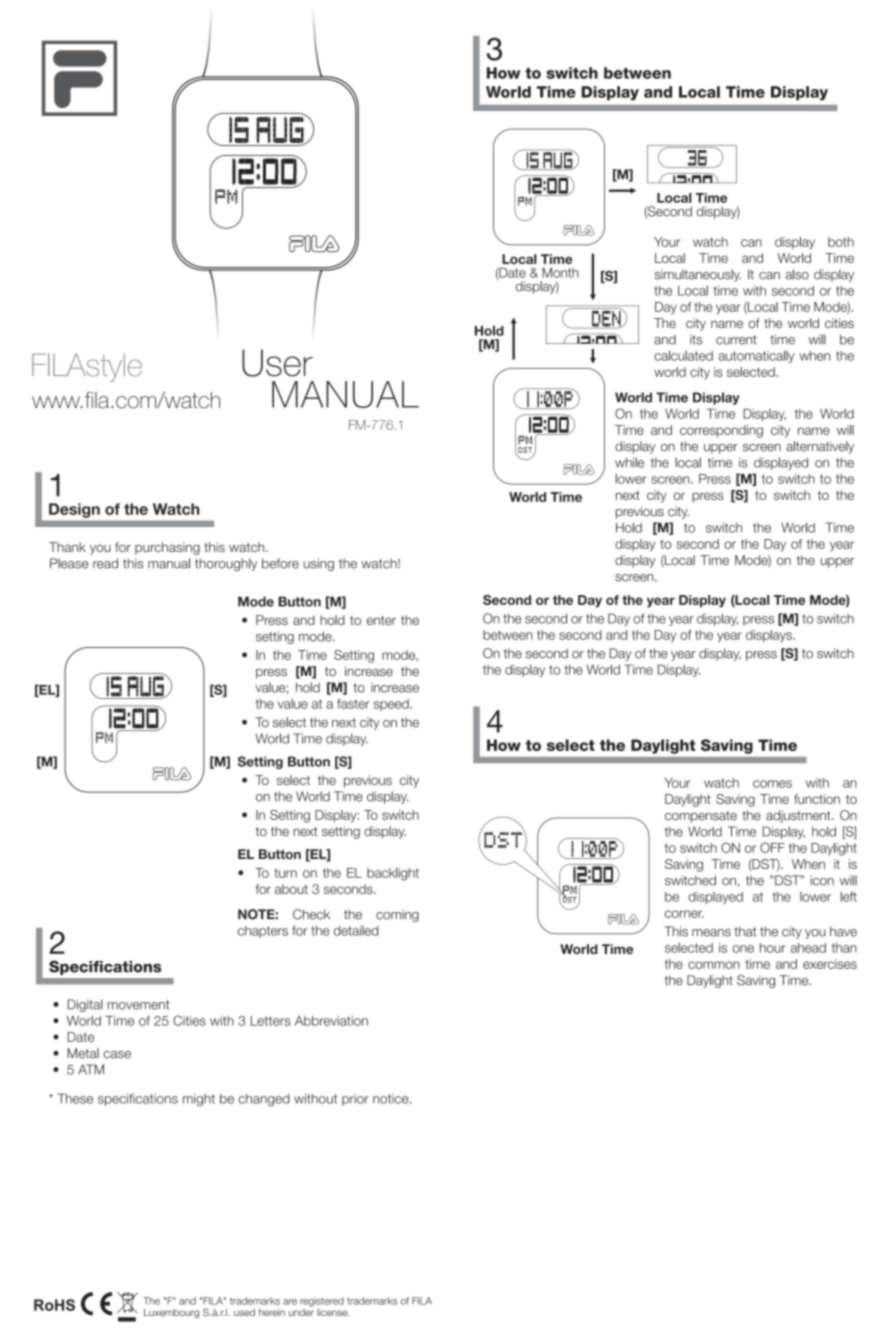  I want to click on also, so click(797, 274).
